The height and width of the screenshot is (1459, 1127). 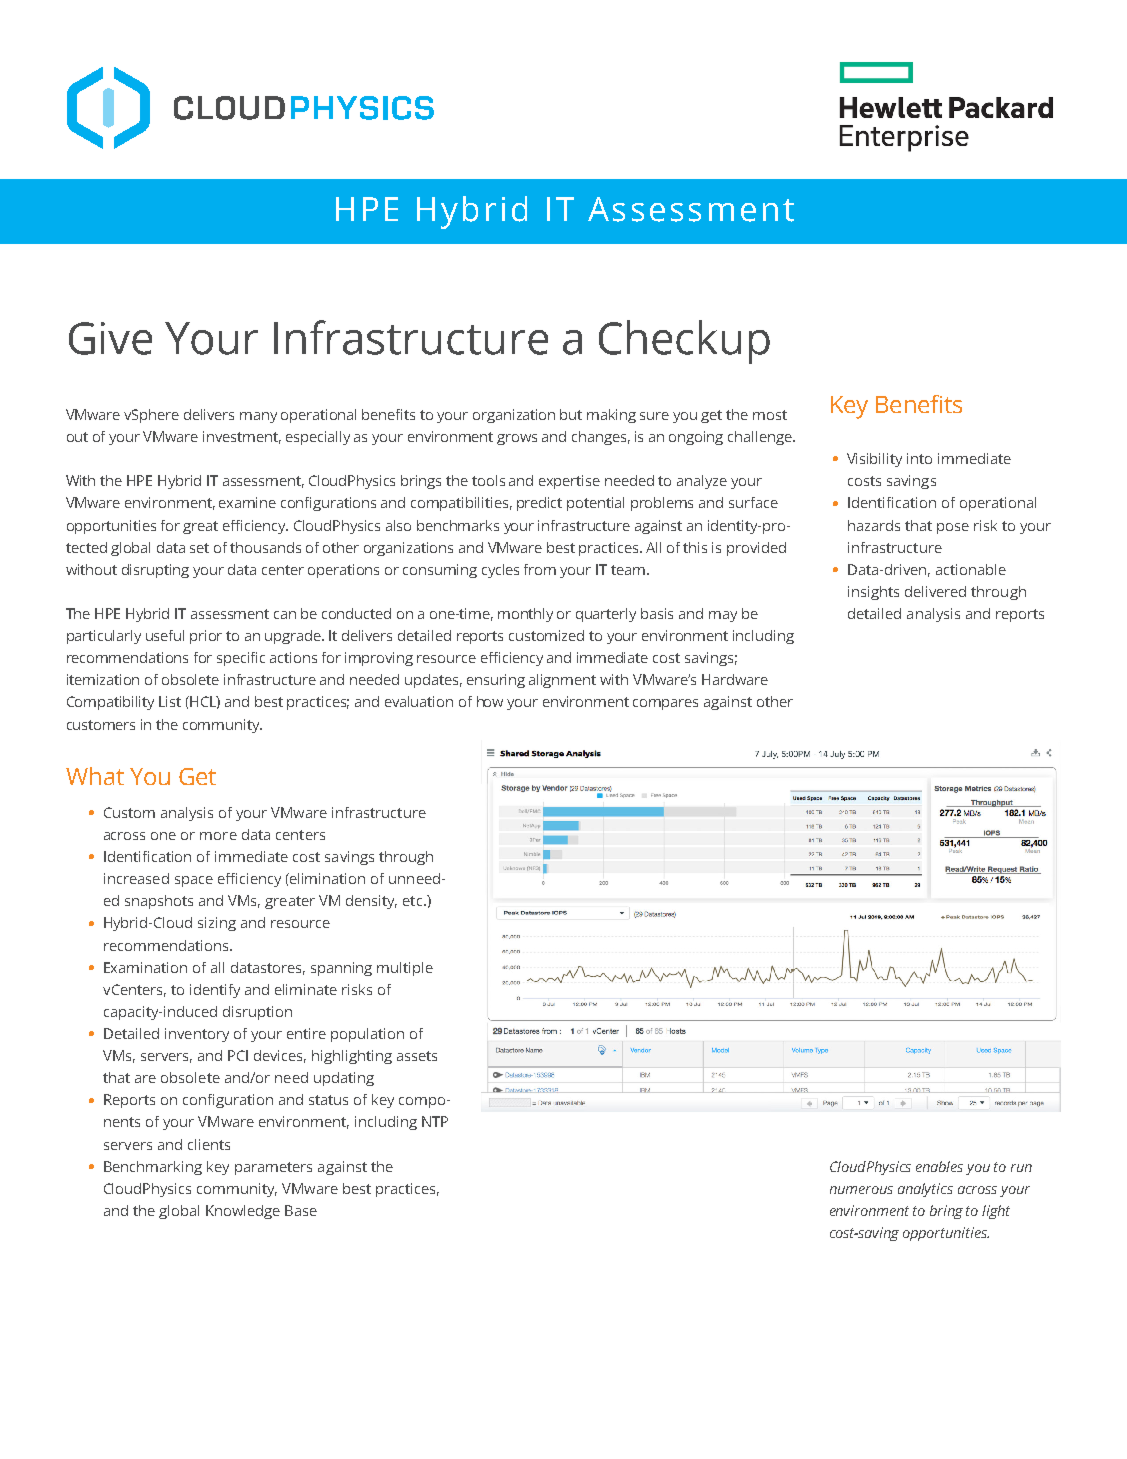 I want to click on Give, so click(x=110, y=338).
